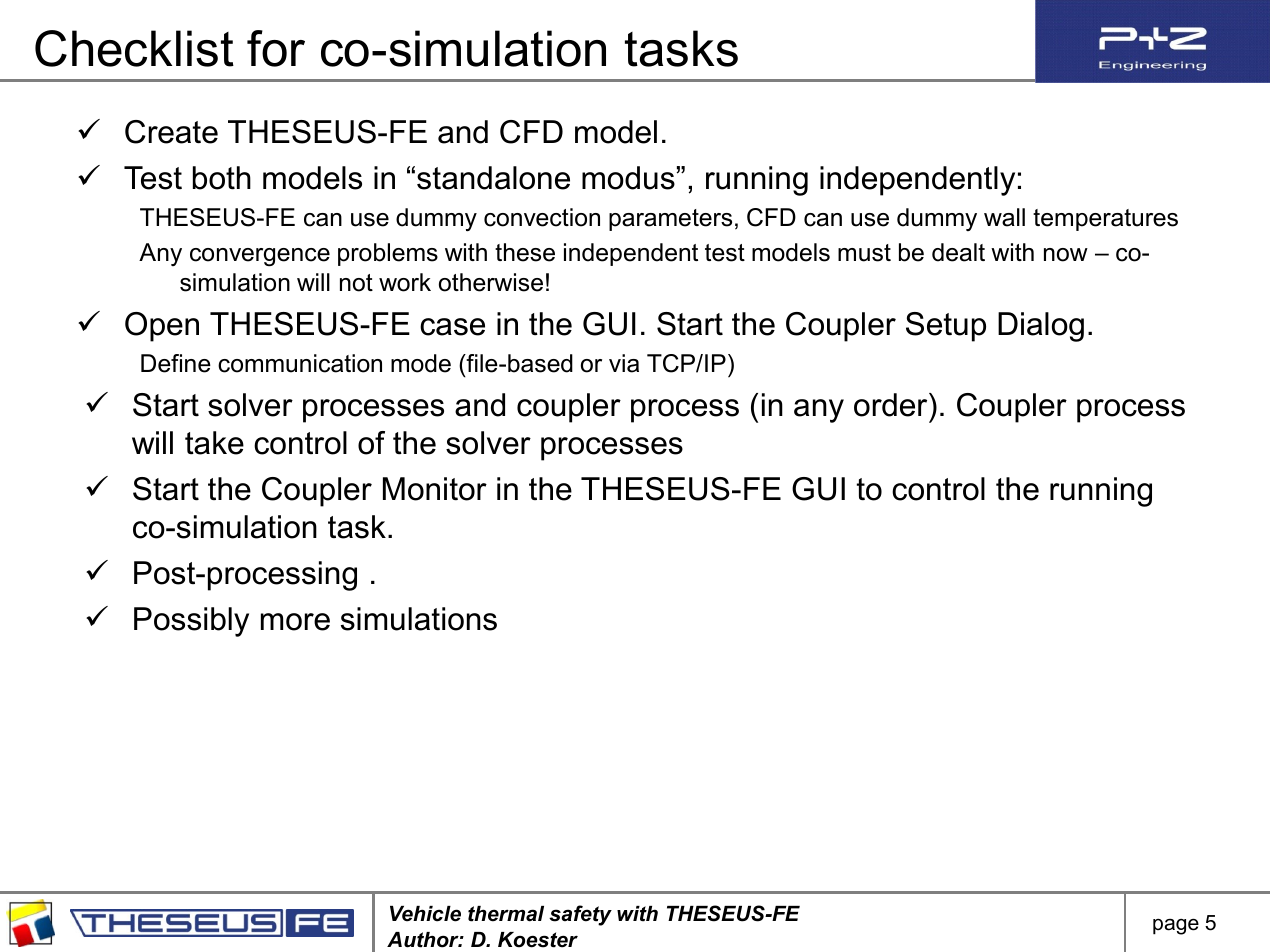  Describe the element at coordinates (276, 48) in the screenshot. I see `for` at that location.
